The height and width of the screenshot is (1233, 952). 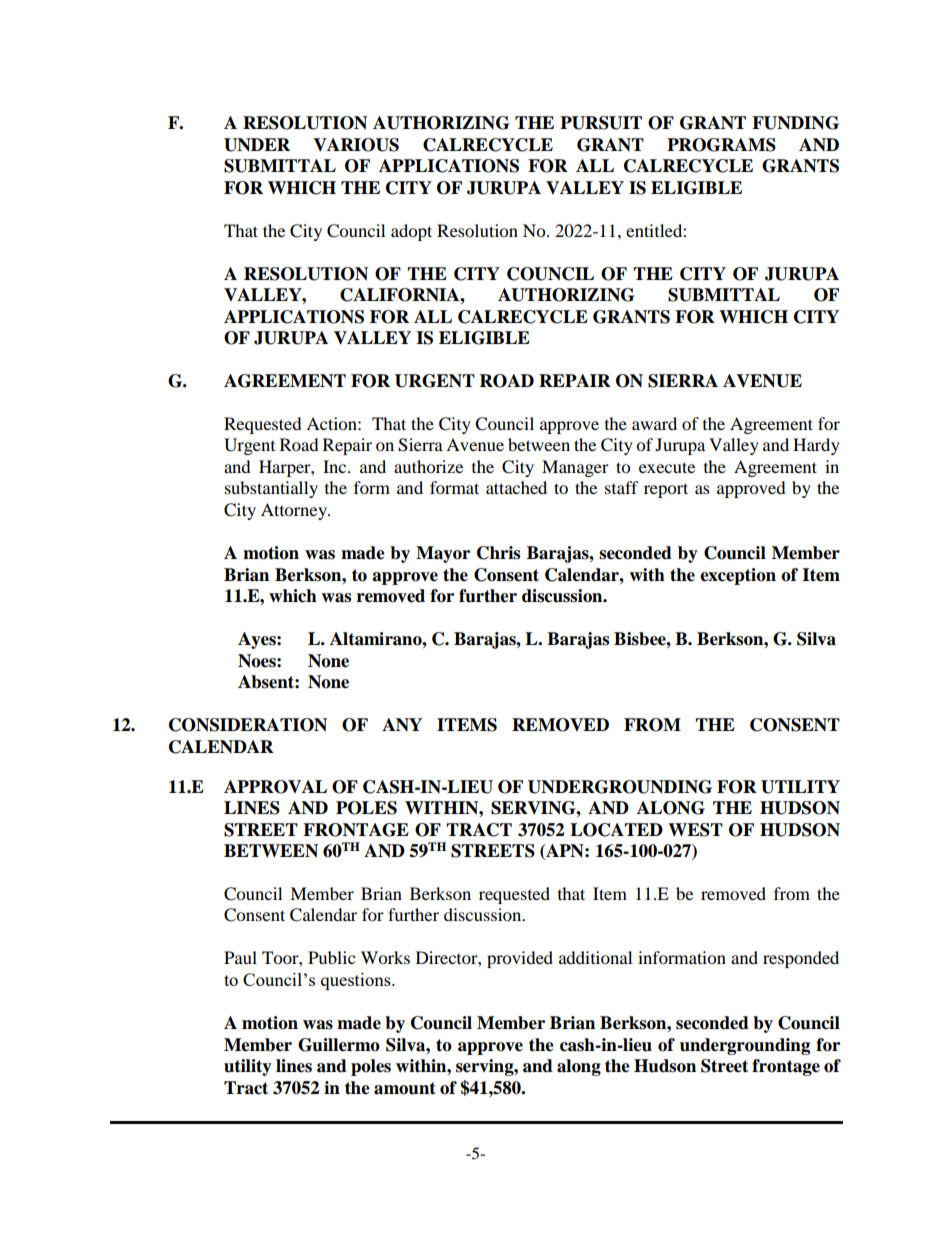 I want to click on PURSUIT, so click(x=601, y=123).
